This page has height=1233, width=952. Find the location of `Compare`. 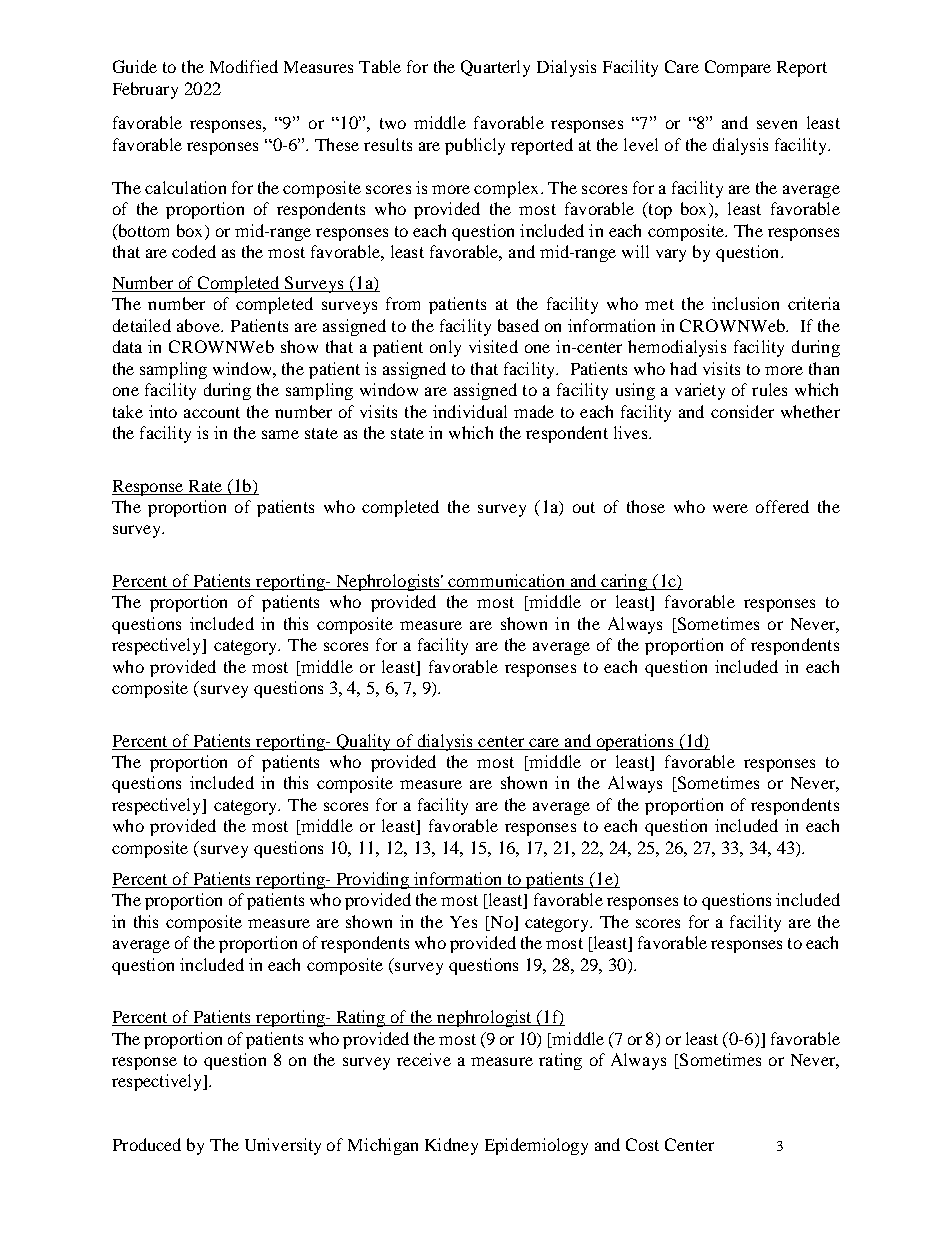

Compare is located at coordinates (738, 68).
